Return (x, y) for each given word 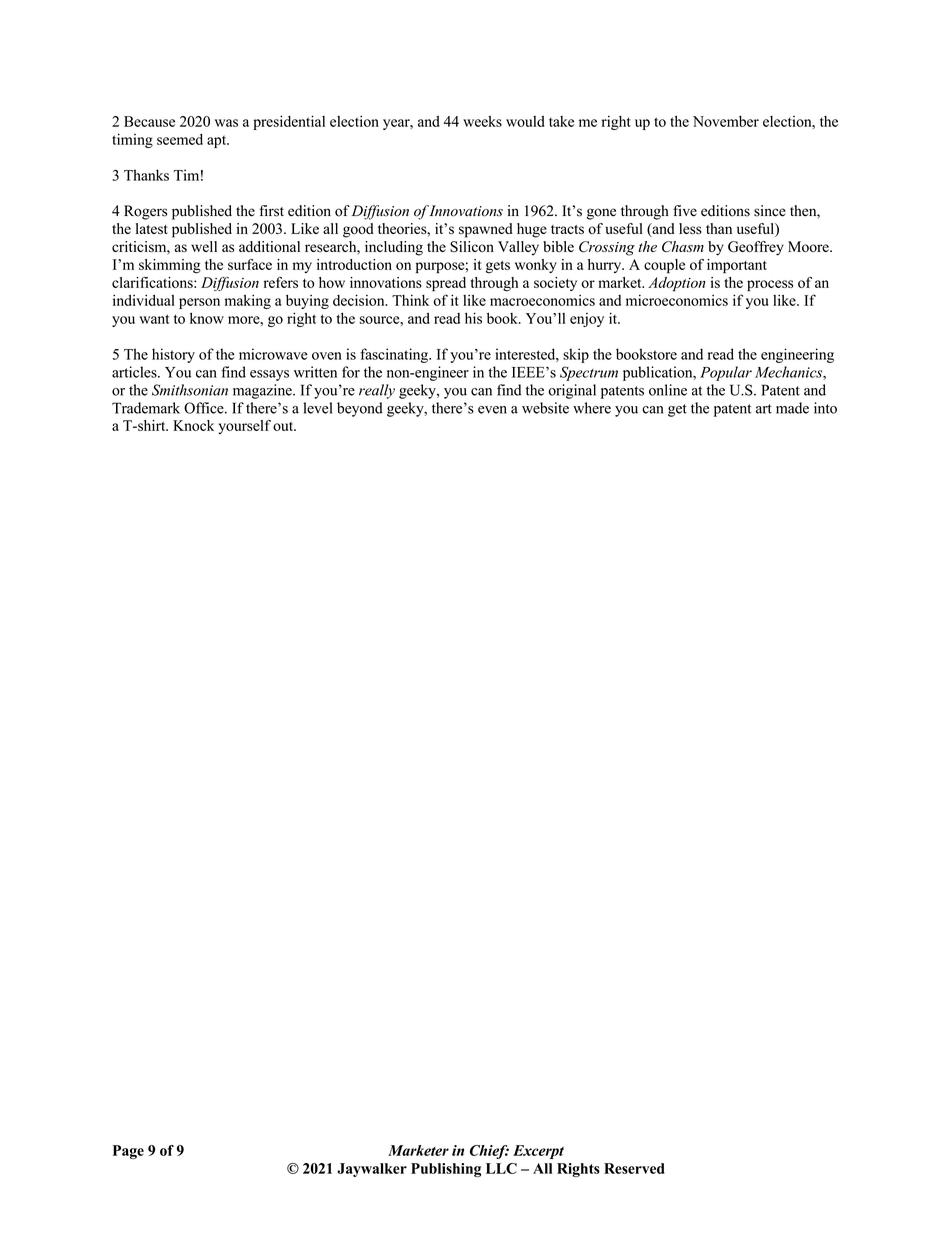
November (726, 121)
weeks (482, 121)
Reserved (634, 1168)
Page (128, 1152)
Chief (489, 1152)
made (792, 408)
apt (218, 141)
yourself (244, 427)
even (492, 410)
